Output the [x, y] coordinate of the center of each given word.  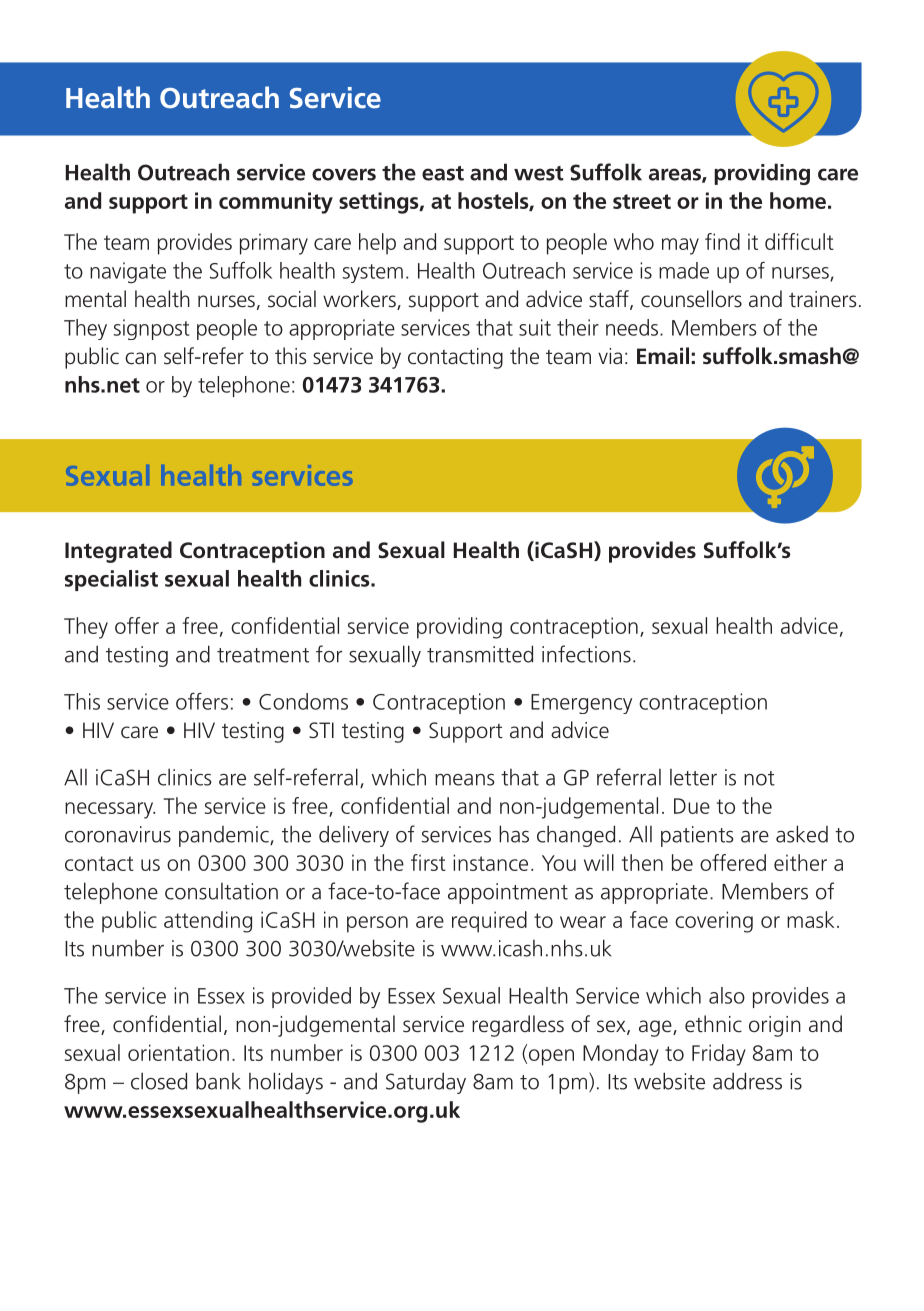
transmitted [480, 654]
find [722, 241]
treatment [263, 655]
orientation [178, 1052]
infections [586, 654]
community [276, 203]
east [443, 173]
